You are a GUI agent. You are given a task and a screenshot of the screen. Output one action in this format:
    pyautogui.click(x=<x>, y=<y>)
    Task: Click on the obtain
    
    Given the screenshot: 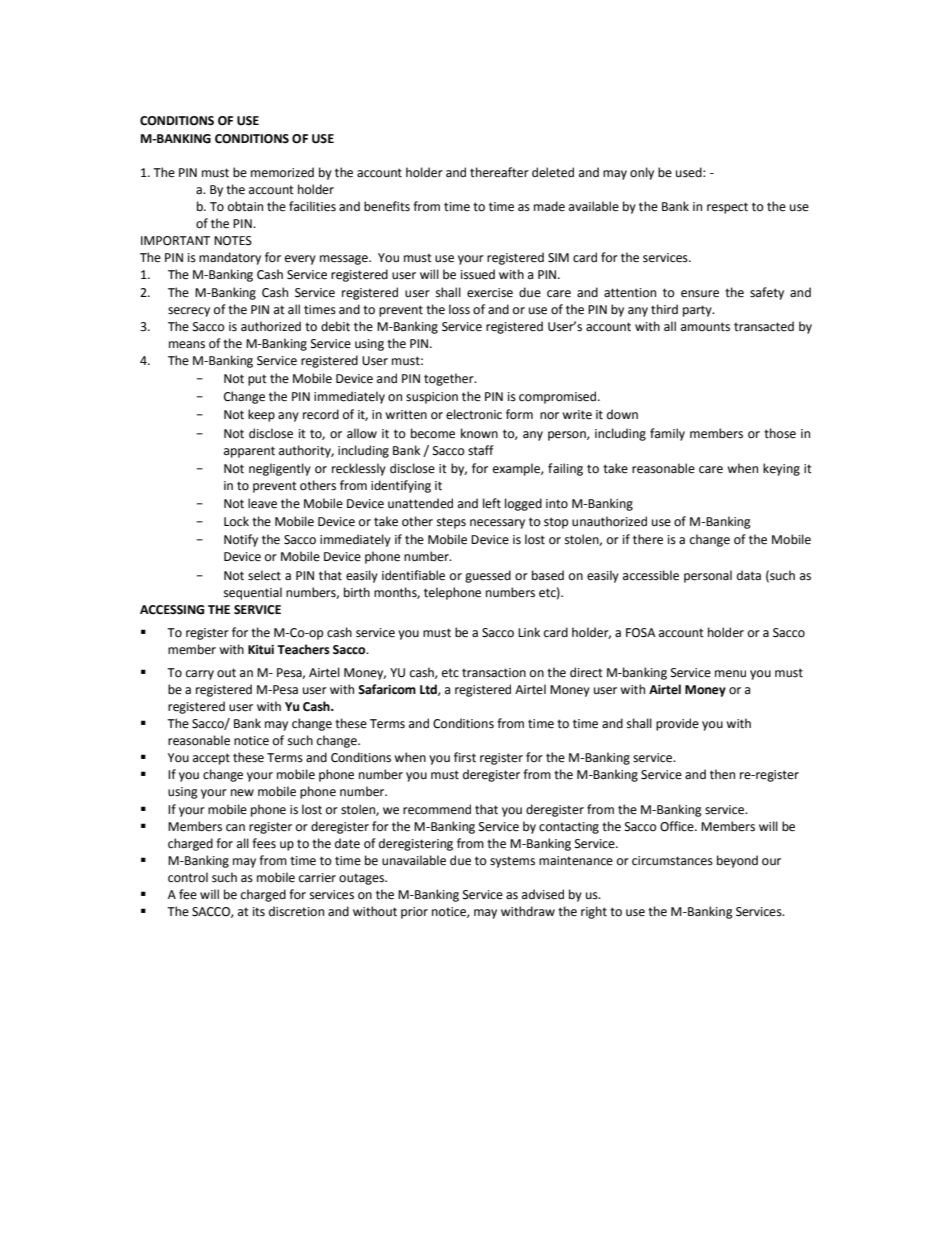 What is the action you would take?
    pyautogui.click(x=245, y=206)
